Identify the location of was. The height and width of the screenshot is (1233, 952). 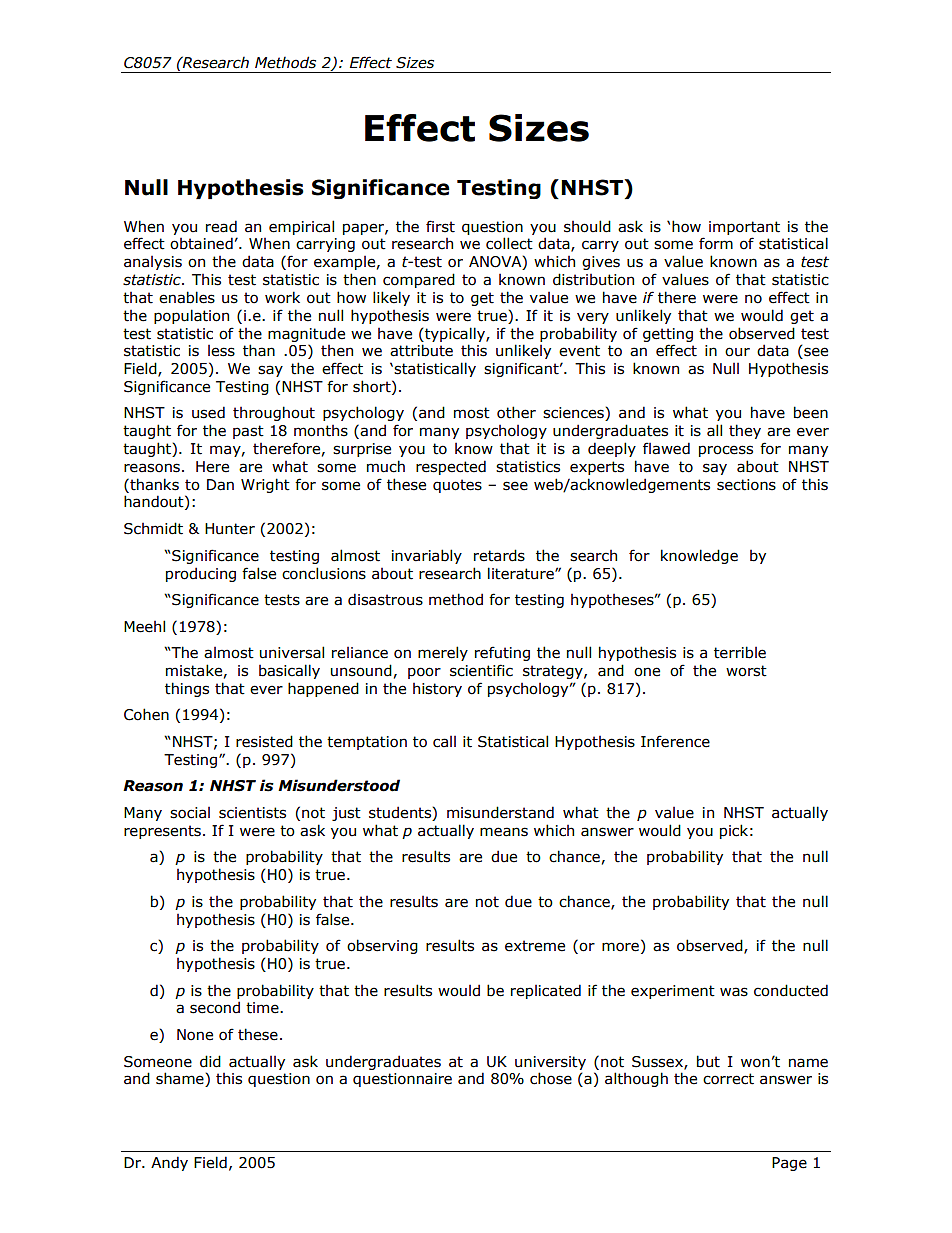
(734, 992).
